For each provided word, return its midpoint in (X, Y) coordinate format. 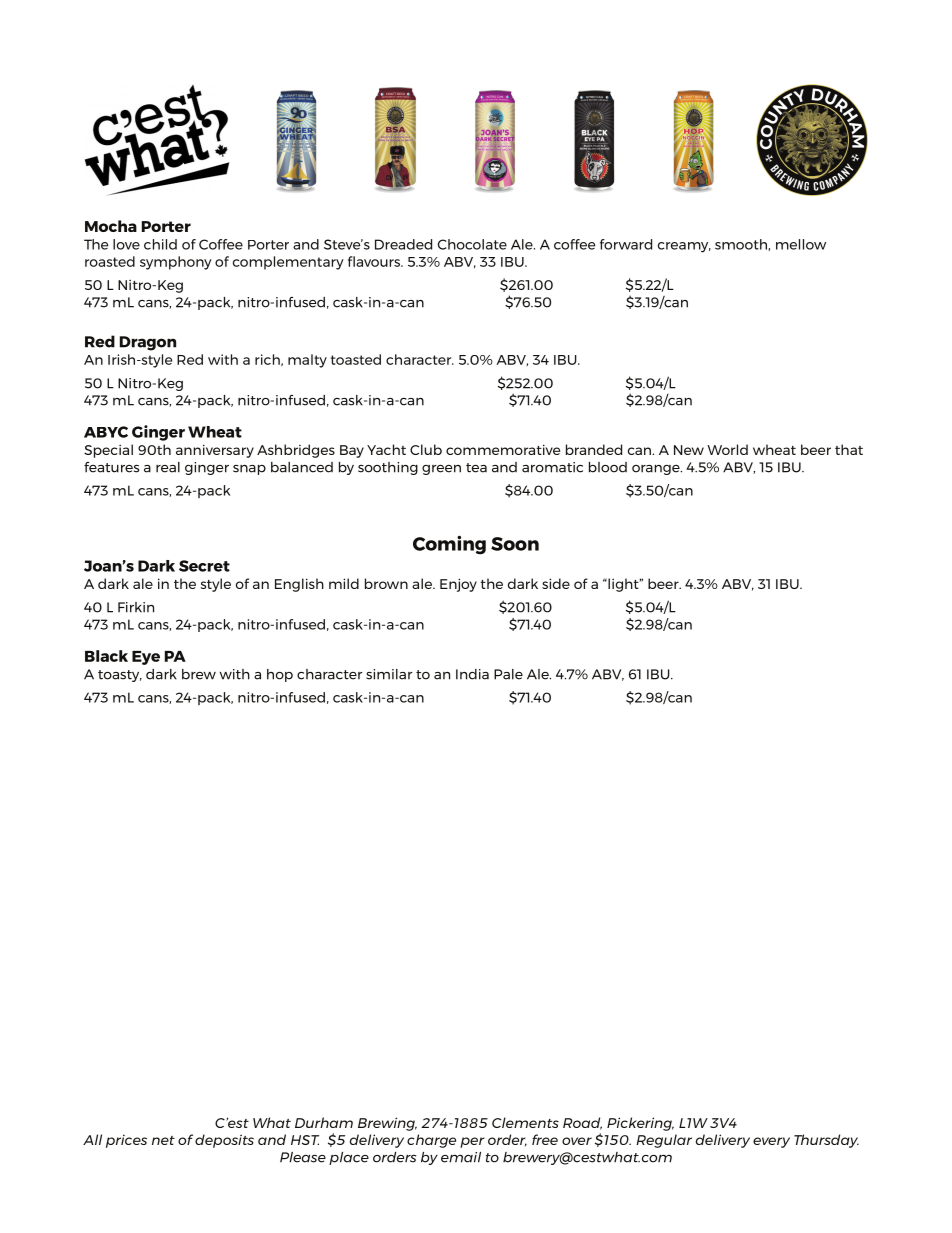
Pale (508, 674)
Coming (449, 545)
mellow (801, 244)
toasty (120, 676)
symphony (176, 263)
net (163, 1140)
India (472, 674)
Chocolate (472, 244)
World (727, 449)
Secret (204, 566)
